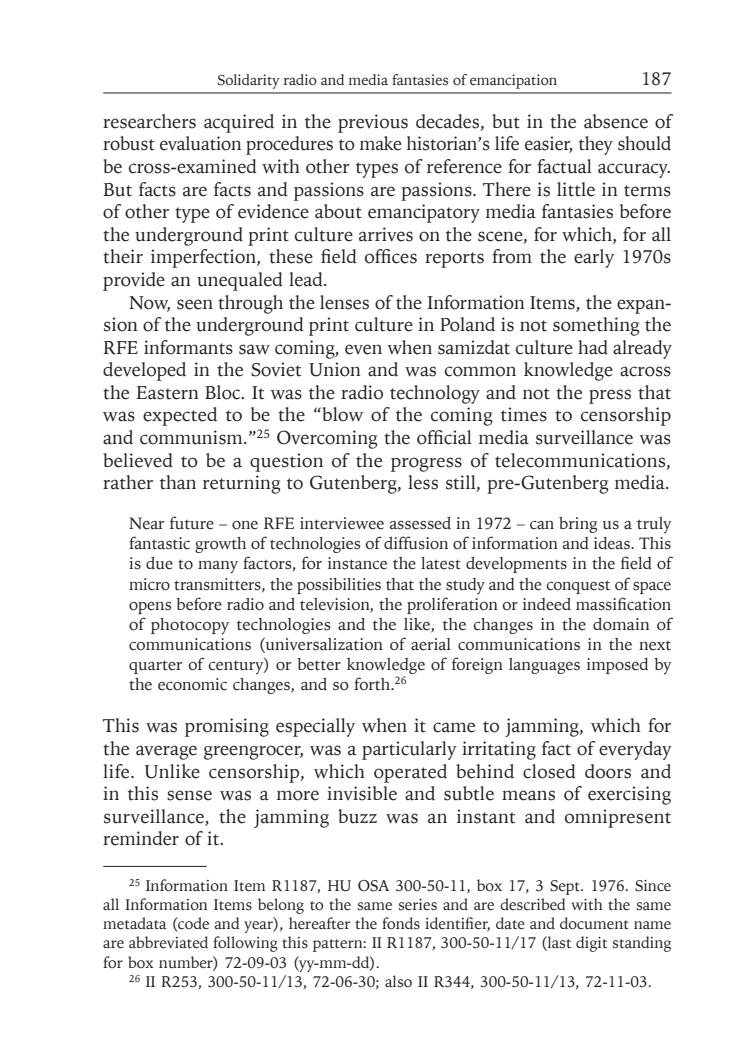 The height and width of the screenshot is (1059, 749). Describe the element at coordinates (435, 394) in the screenshot. I see `technology` at that location.
